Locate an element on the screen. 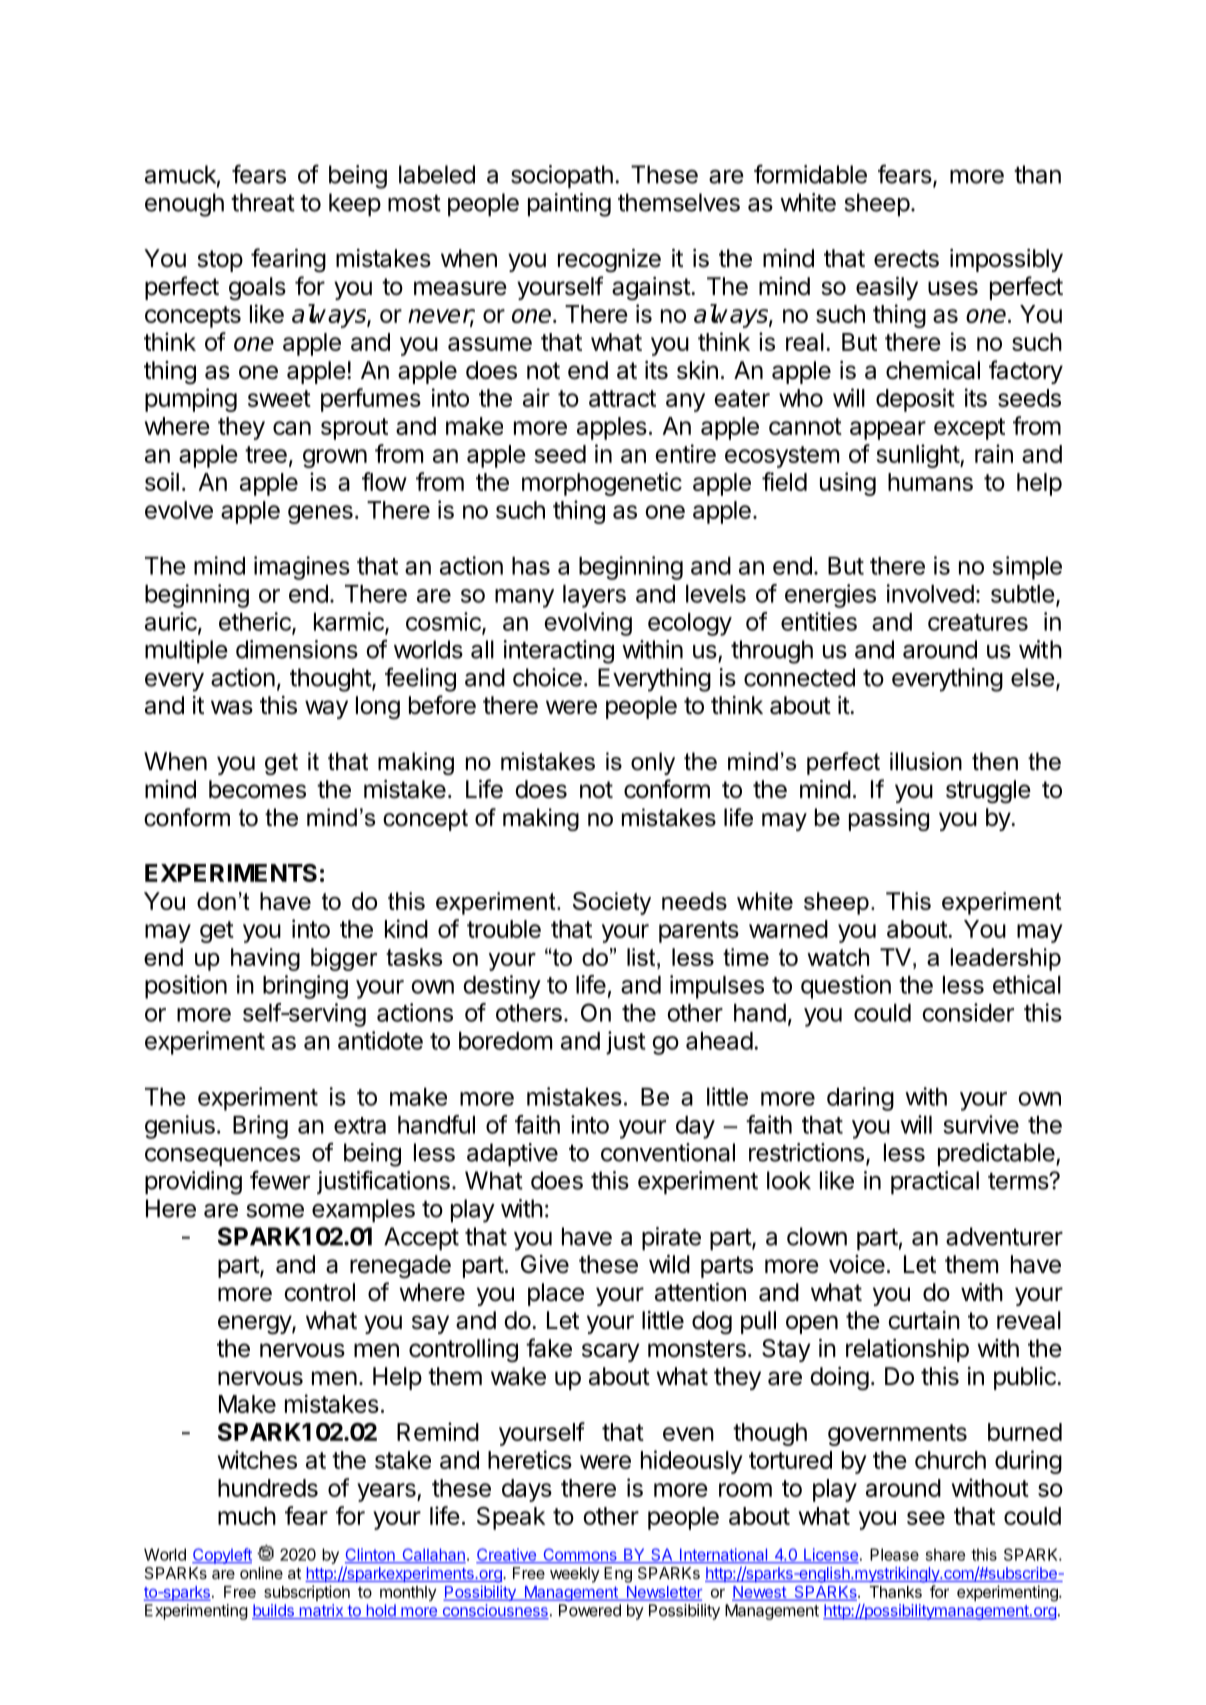 The width and height of the screenshot is (1206, 1705). painting is located at coordinates (569, 205).
